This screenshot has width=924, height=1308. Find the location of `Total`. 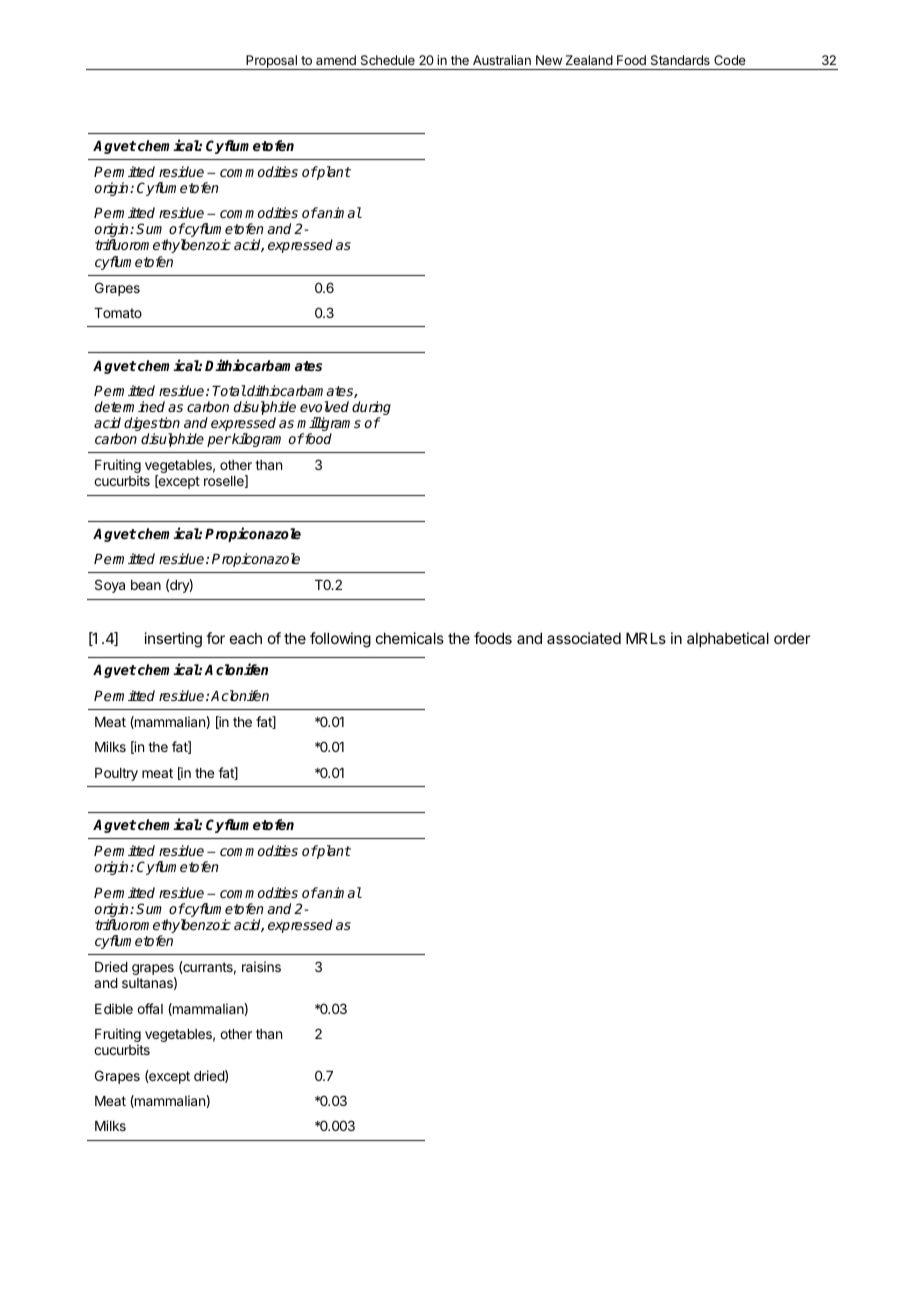

Total is located at coordinates (229, 390).
